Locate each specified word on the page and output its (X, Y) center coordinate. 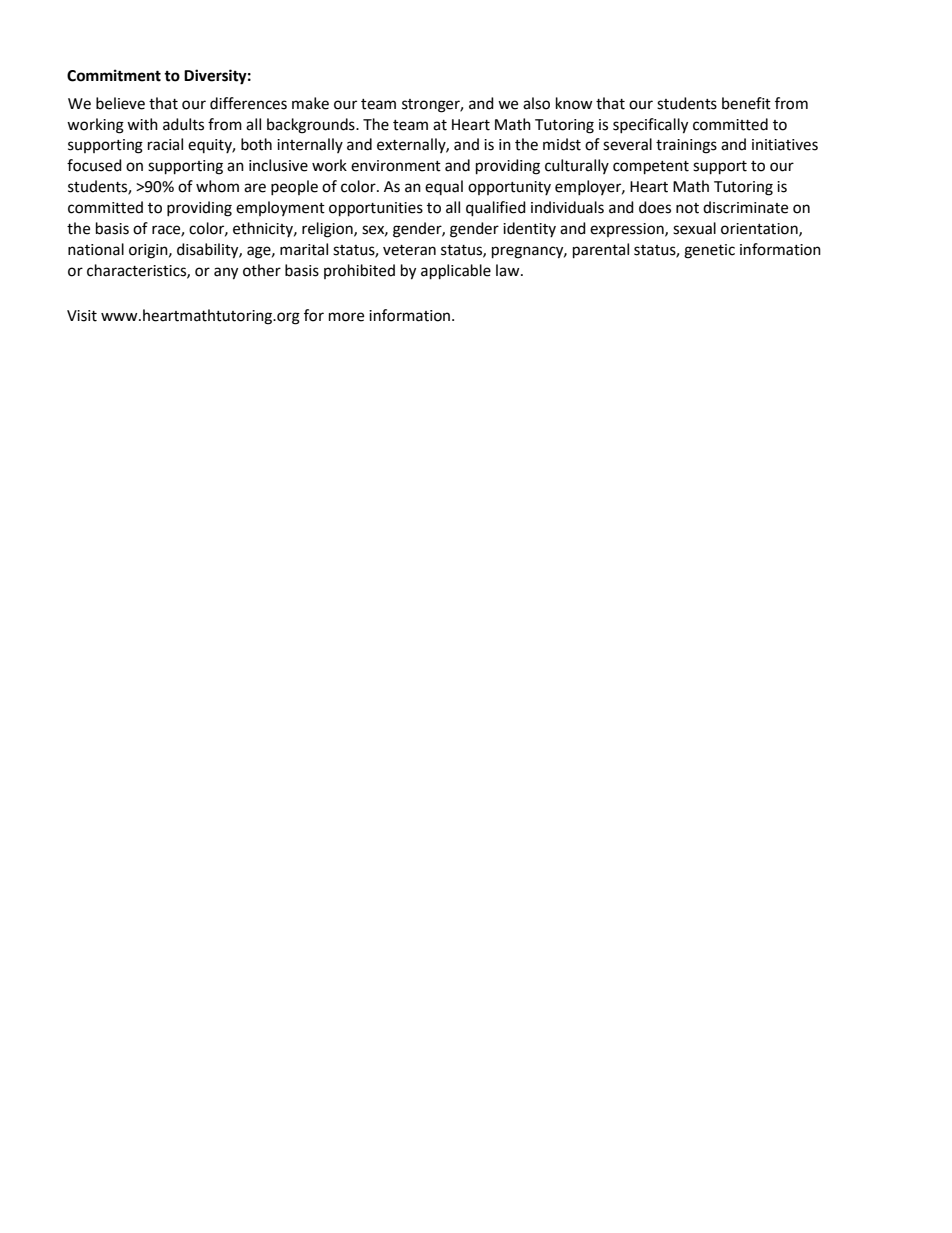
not (687, 208)
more (346, 317)
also (536, 103)
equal (444, 187)
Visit (82, 316)
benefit (746, 103)
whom (217, 186)
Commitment (114, 75)
